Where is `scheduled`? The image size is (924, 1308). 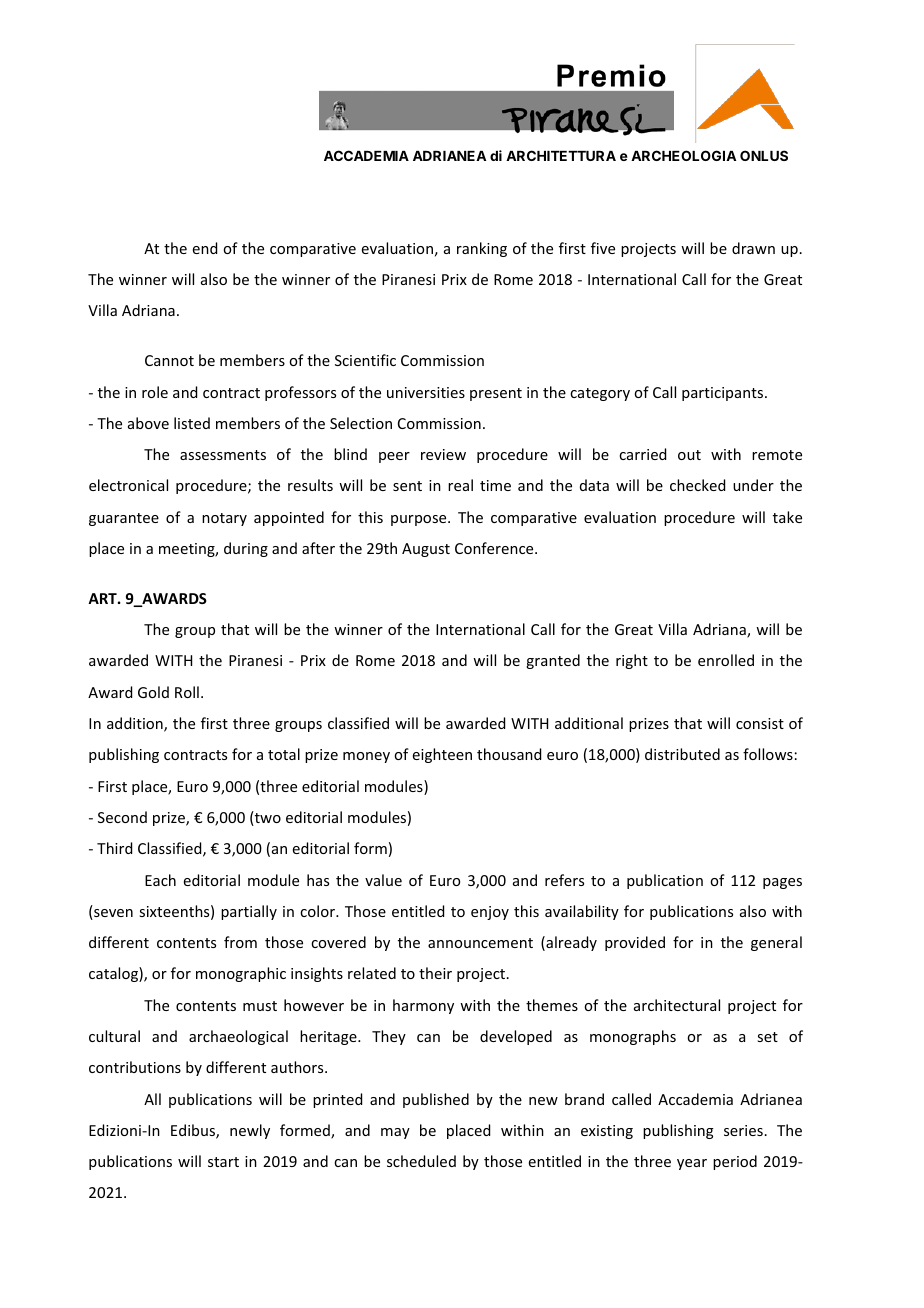
scheduled is located at coordinates (421, 1161).
